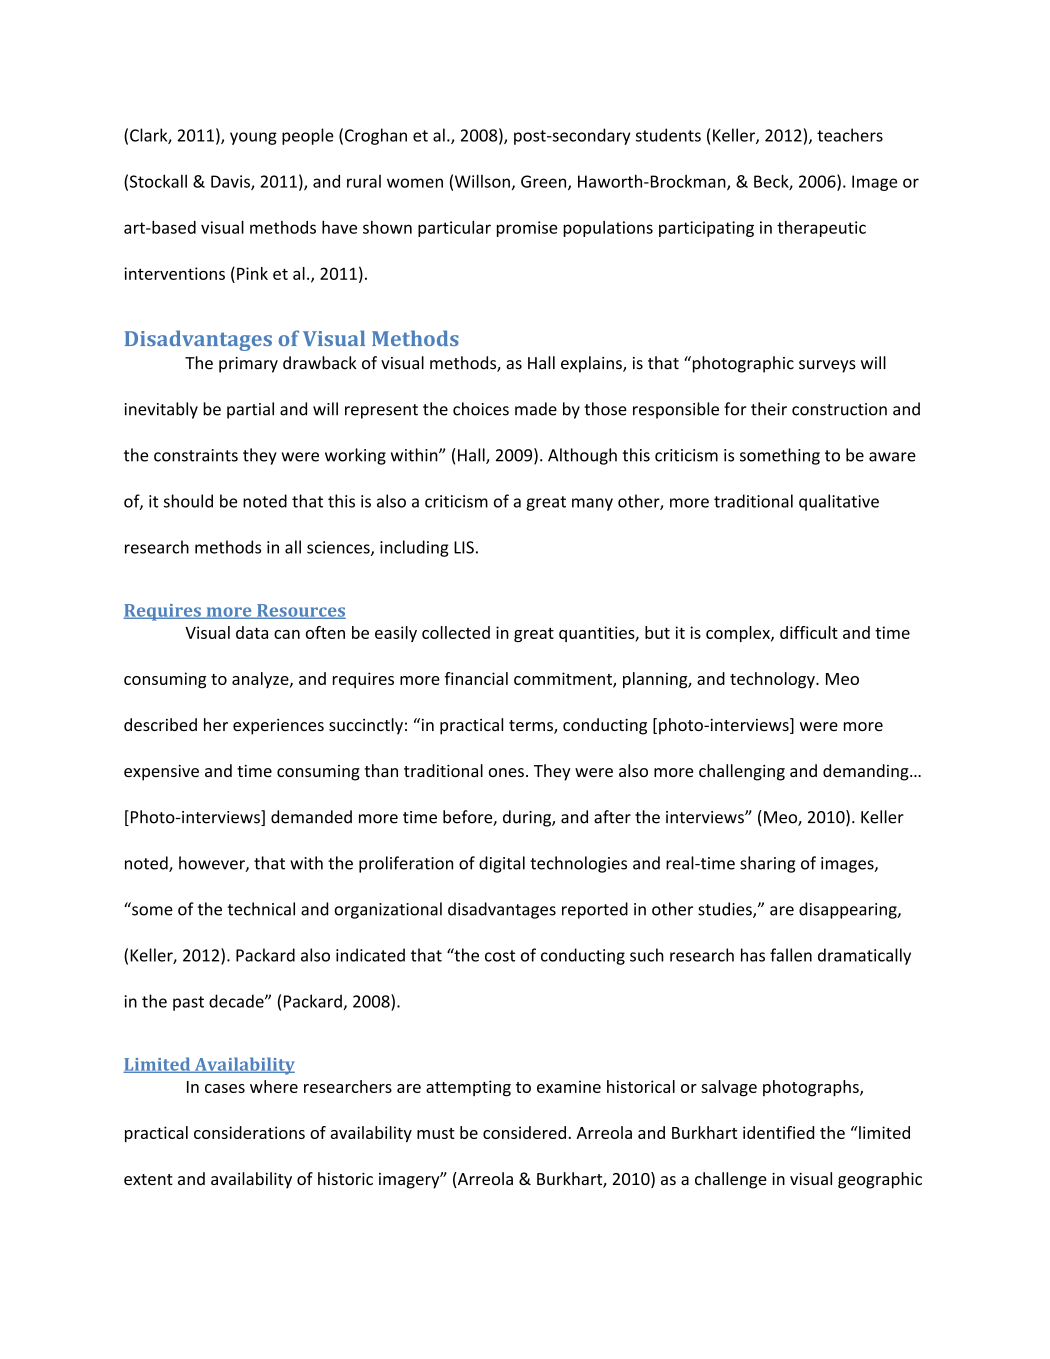 This screenshot has width=1050, height=1359. What do you see at coordinates (250, 410) in the screenshot?
I see `partial` at bounding box center [250, 410].
